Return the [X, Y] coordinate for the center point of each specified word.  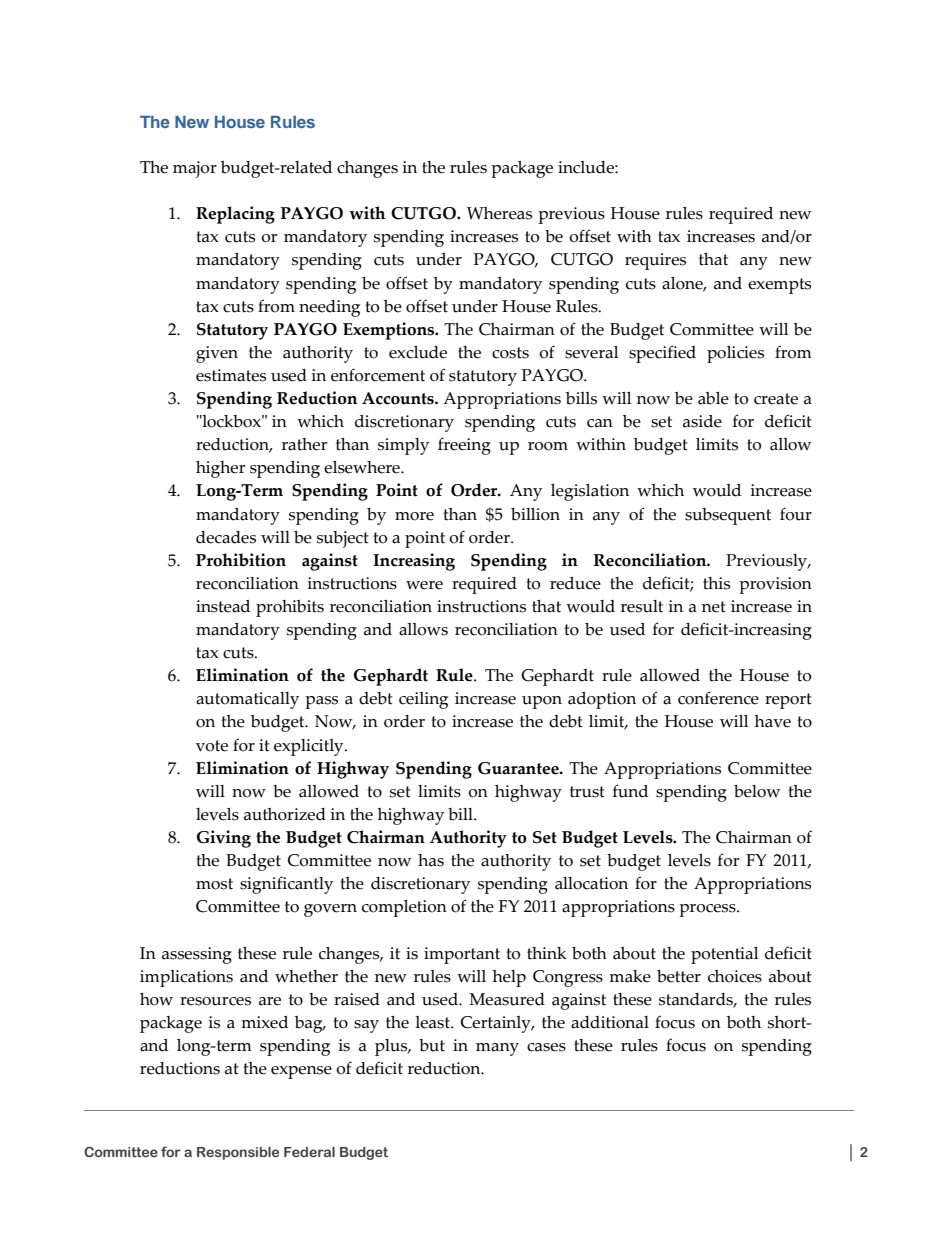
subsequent [728, 516]
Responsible [238, 1153]
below [757, 791]
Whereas [499, 213]
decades [226, 537]
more [414, 516]
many [497, 1049]
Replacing [235, 215]
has [431, 860]
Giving [224, 839]
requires [655, 261]
